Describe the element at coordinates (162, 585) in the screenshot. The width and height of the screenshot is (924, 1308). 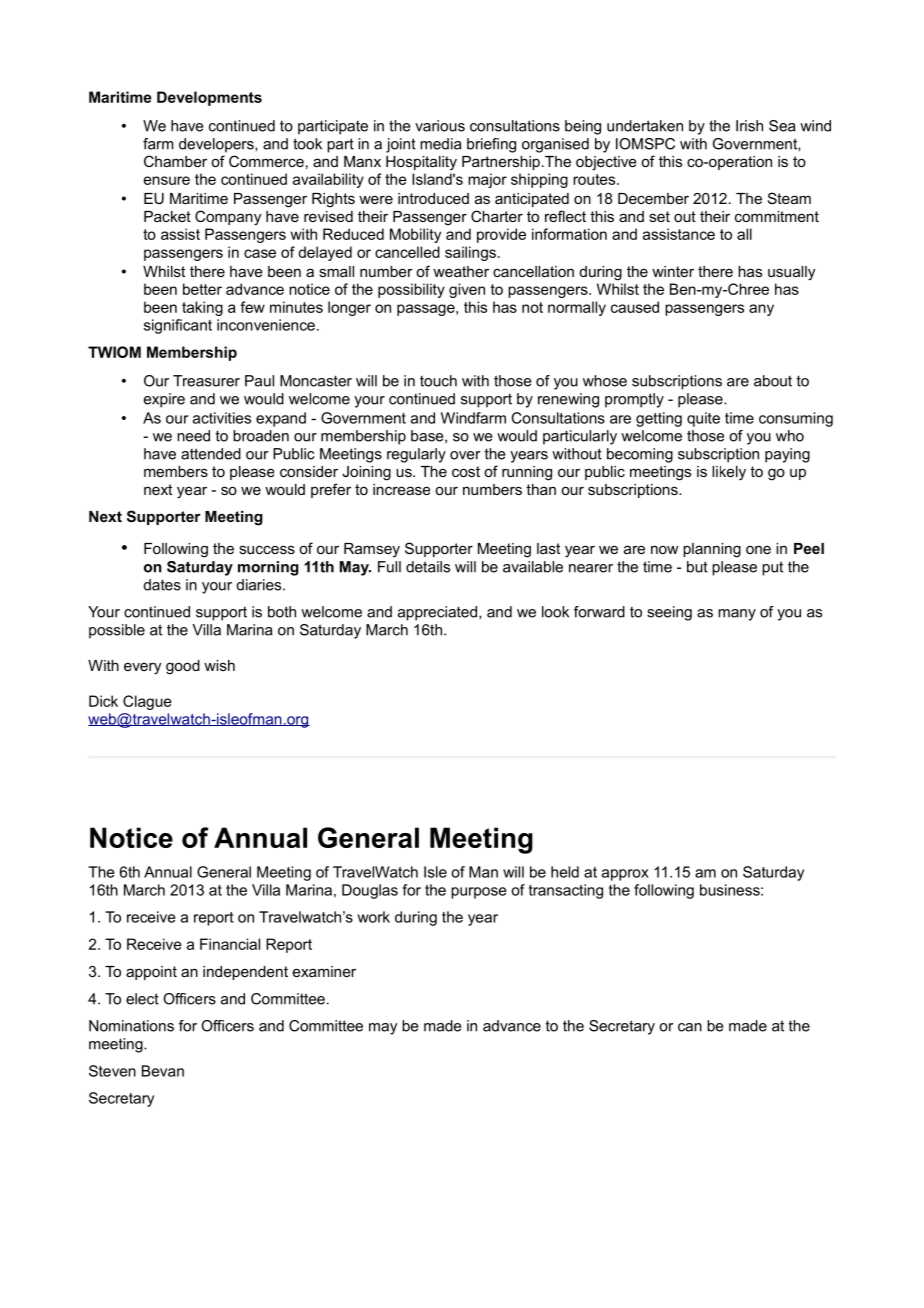
I see `dates` at that location.
